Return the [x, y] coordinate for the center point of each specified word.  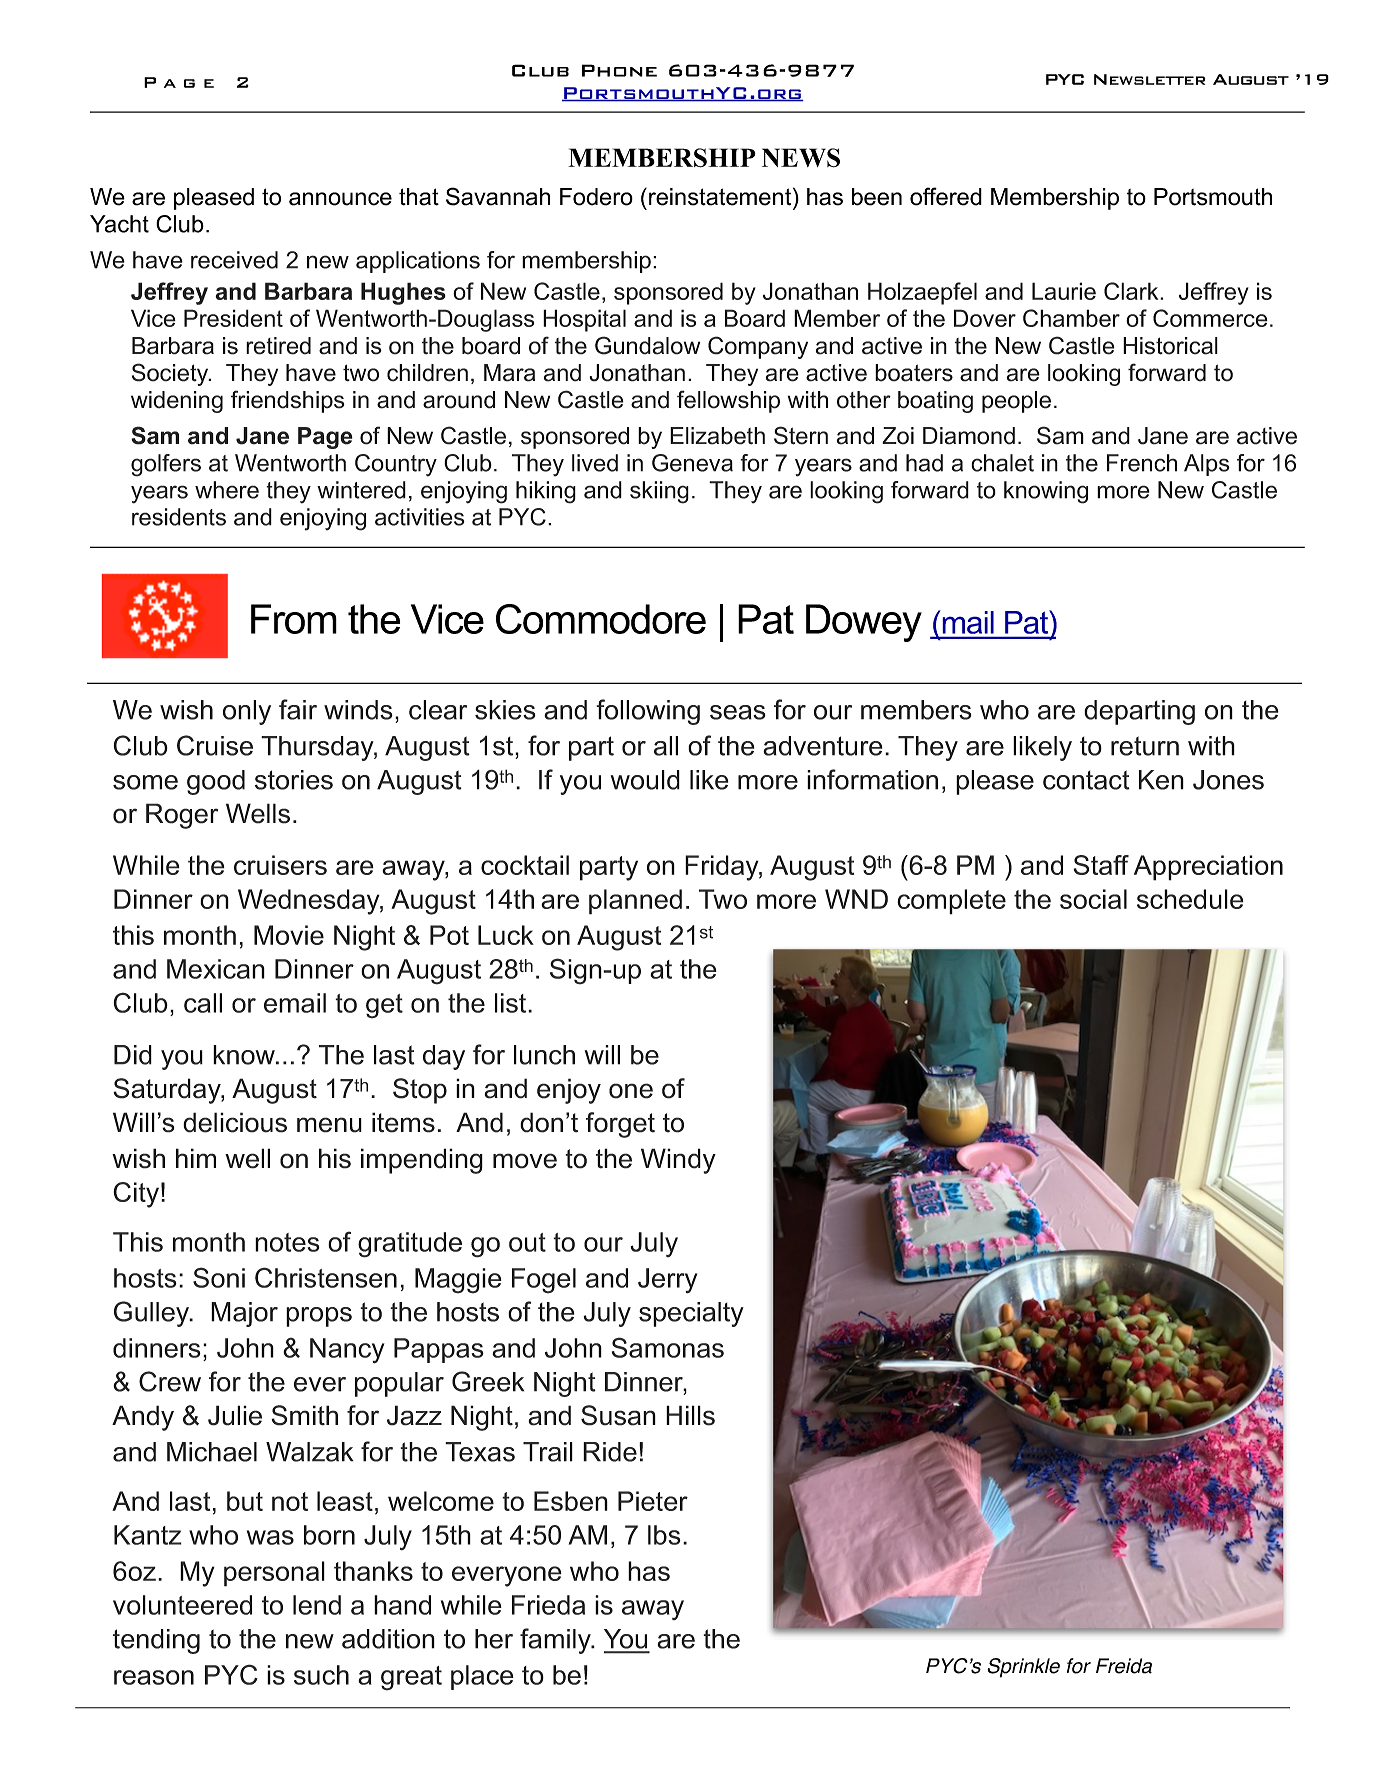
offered [946, 196]
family [556, 1641]
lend [317, 1605]
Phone [619, 70]
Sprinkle [1023, 1668]
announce [340, 199]
